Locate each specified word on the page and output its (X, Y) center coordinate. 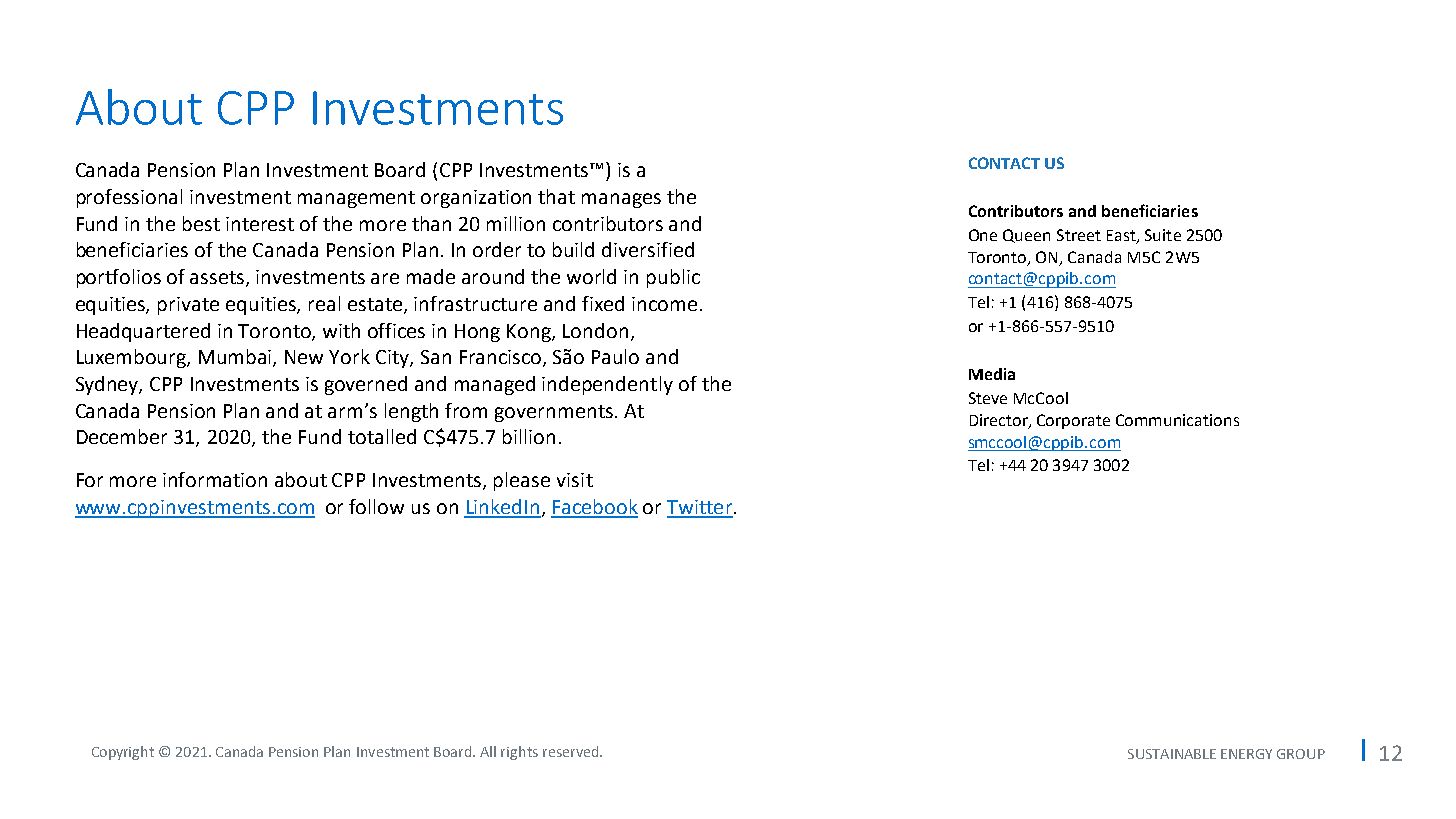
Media (992, 374)
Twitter (700, 508)
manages (621, 200)
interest (260, 224)
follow (376, 506)
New (304, 357)
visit (575, 480)
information (215, 479)
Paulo (615, 356)
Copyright (123, 753)
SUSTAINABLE (1172, 754)
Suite (1163, 235)
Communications (1177, 420)
